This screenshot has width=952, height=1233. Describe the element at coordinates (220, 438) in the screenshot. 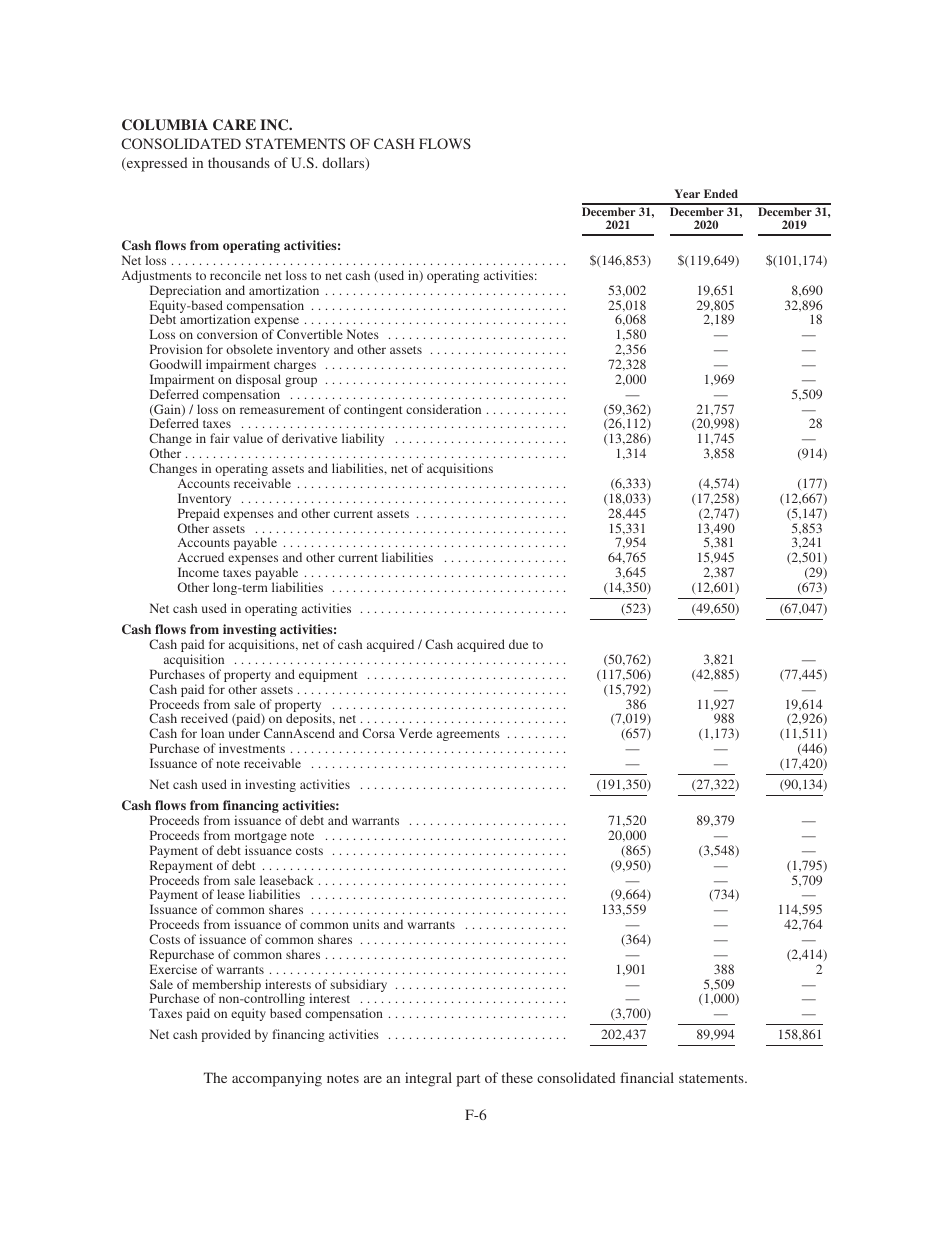

I see `fair` at that location.
